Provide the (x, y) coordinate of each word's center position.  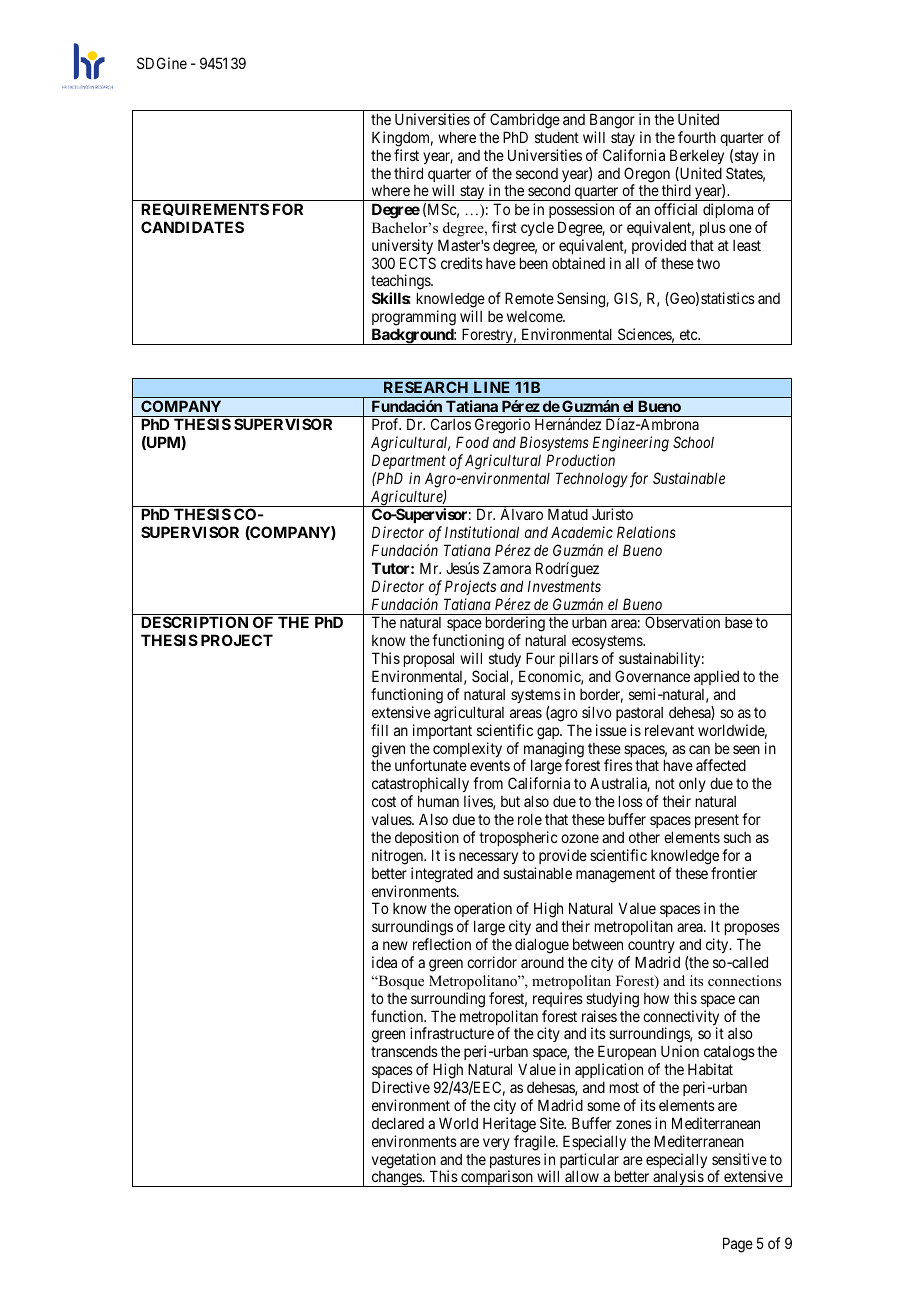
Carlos (451, 424)
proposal (429, 659)
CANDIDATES (192, 227)
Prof (386, 424)
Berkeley (697, 156)
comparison (497, 1178)
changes (396, 1179)
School (693, 442)
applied (716, 677)
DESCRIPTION (194, 622)
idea (384, 962)
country (651, 946)
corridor (492, 962)
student (557, 137)
